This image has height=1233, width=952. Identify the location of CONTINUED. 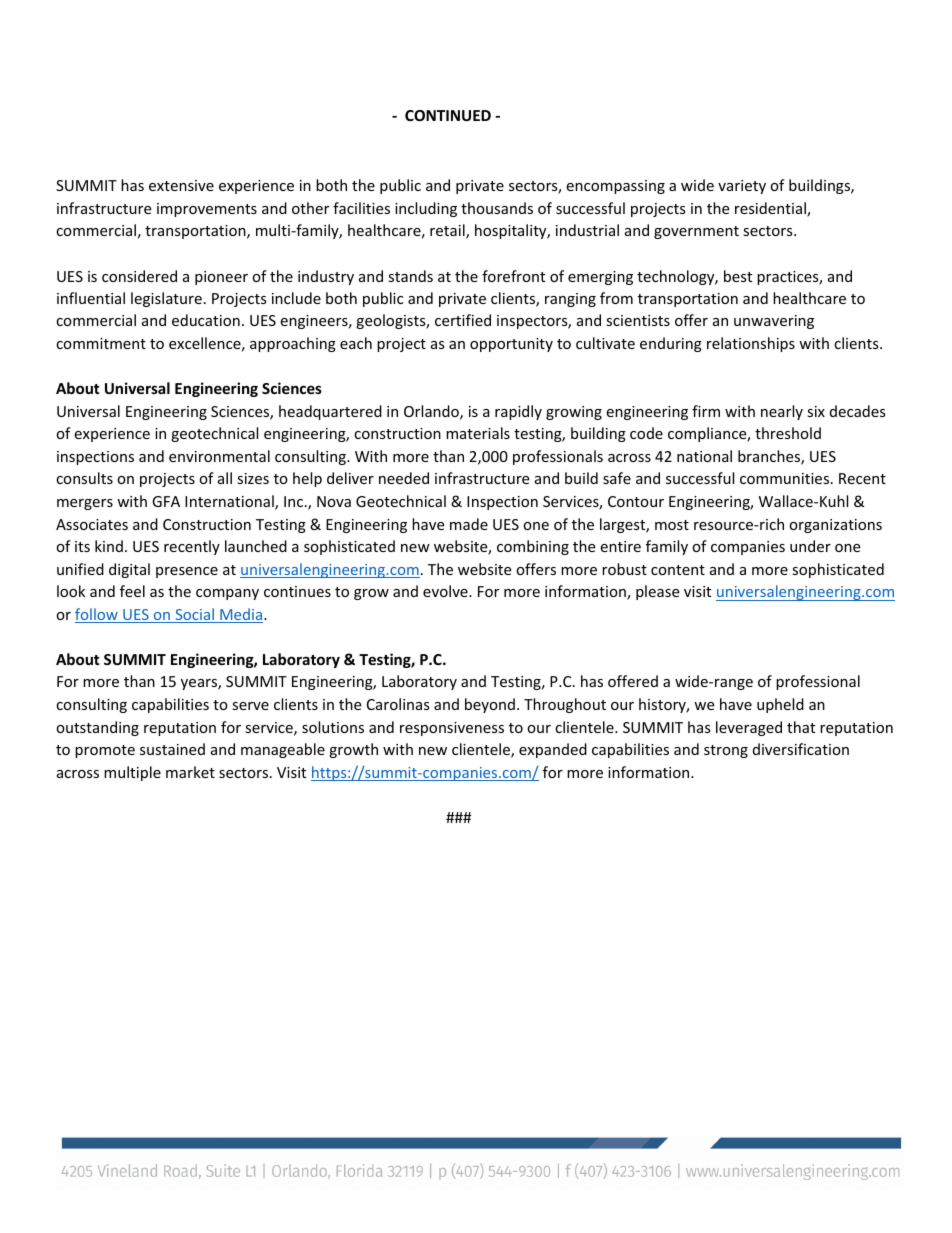
(448, 115).
